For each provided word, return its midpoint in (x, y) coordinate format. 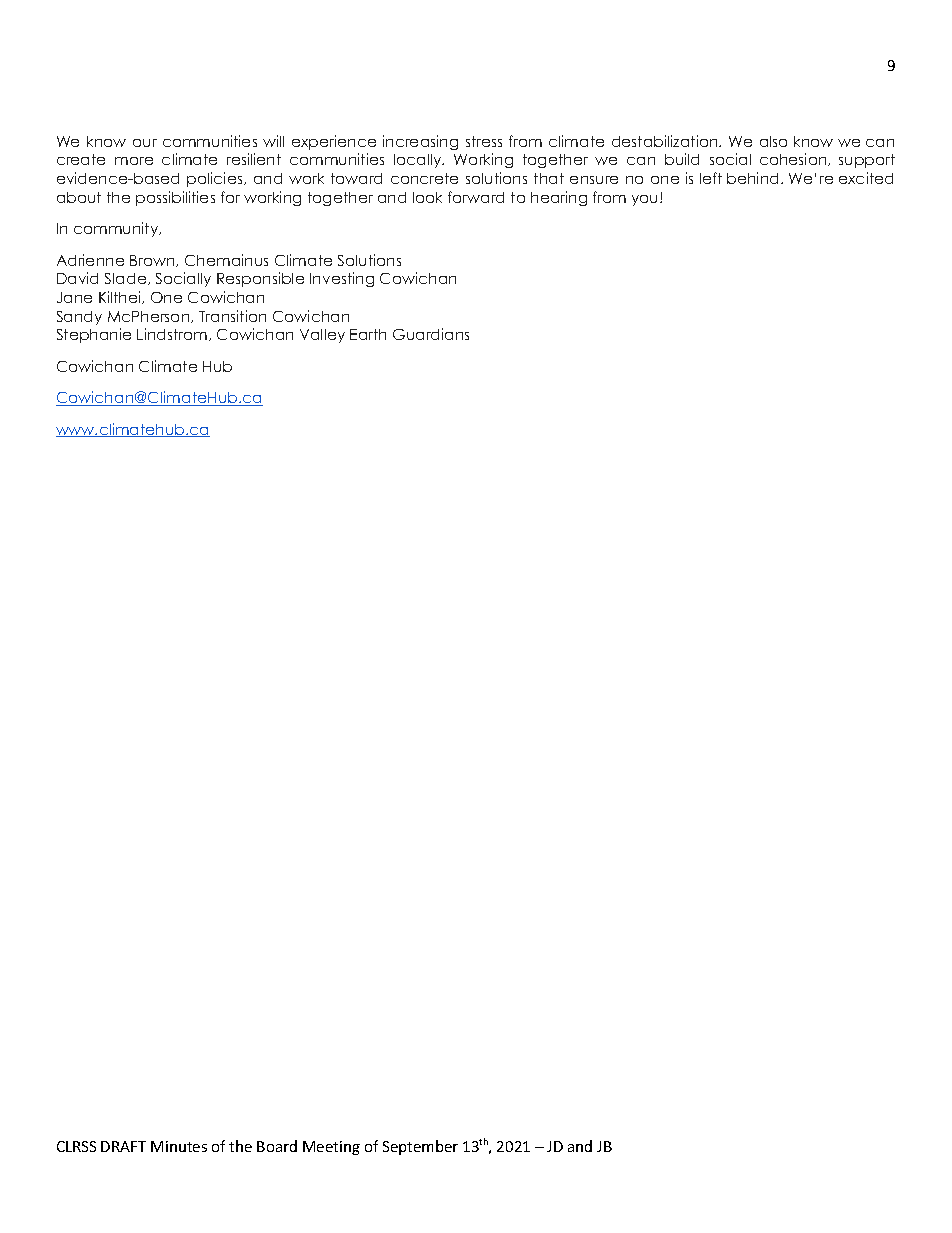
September (420, 1147)
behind (752, 178)
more (134, 161)
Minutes (179, 1146)
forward (476, 197)
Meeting (331, 1148)
